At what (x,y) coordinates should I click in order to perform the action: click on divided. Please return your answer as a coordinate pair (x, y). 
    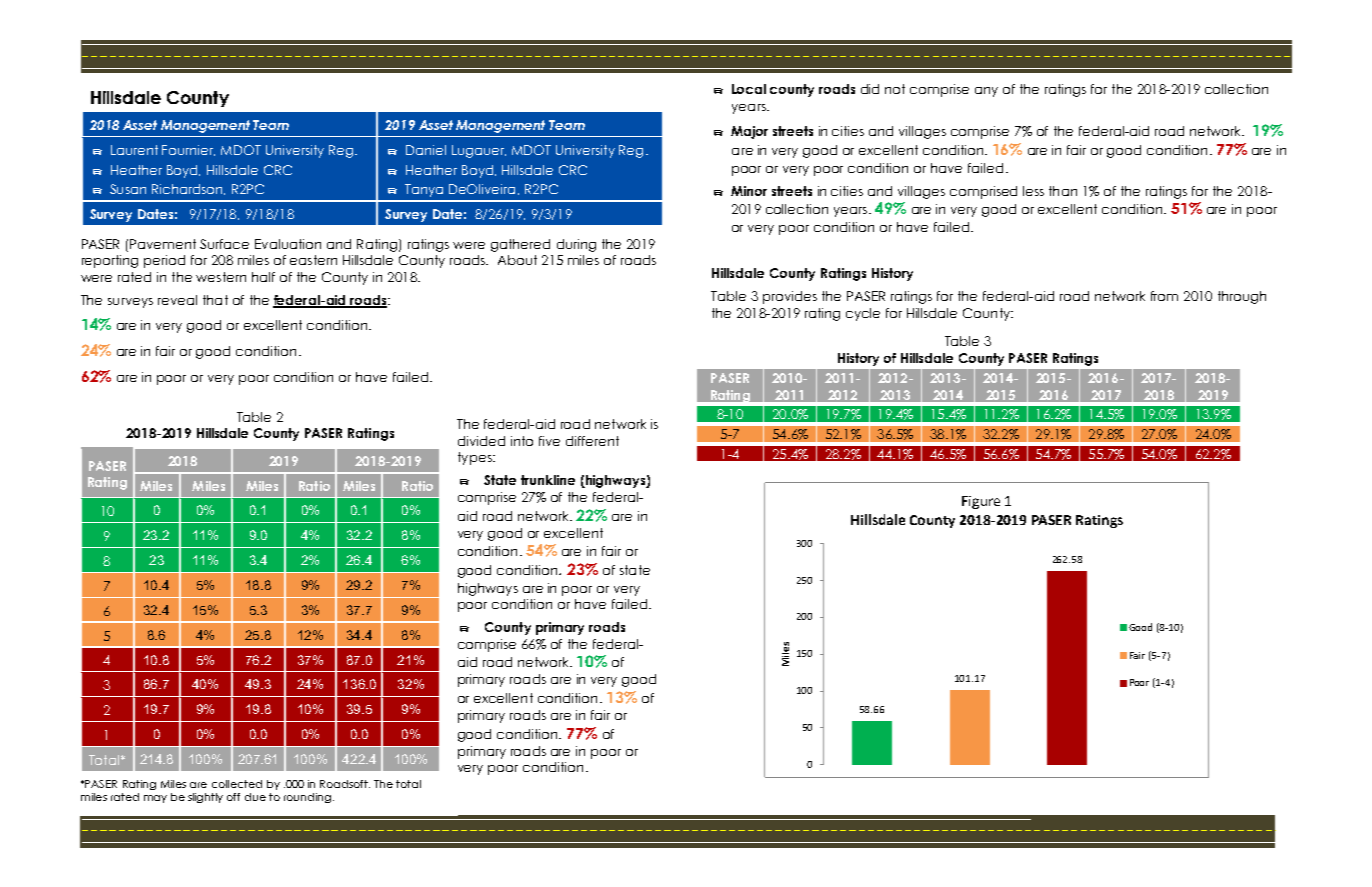
    Looking at the image, I should click on (481, 441).
